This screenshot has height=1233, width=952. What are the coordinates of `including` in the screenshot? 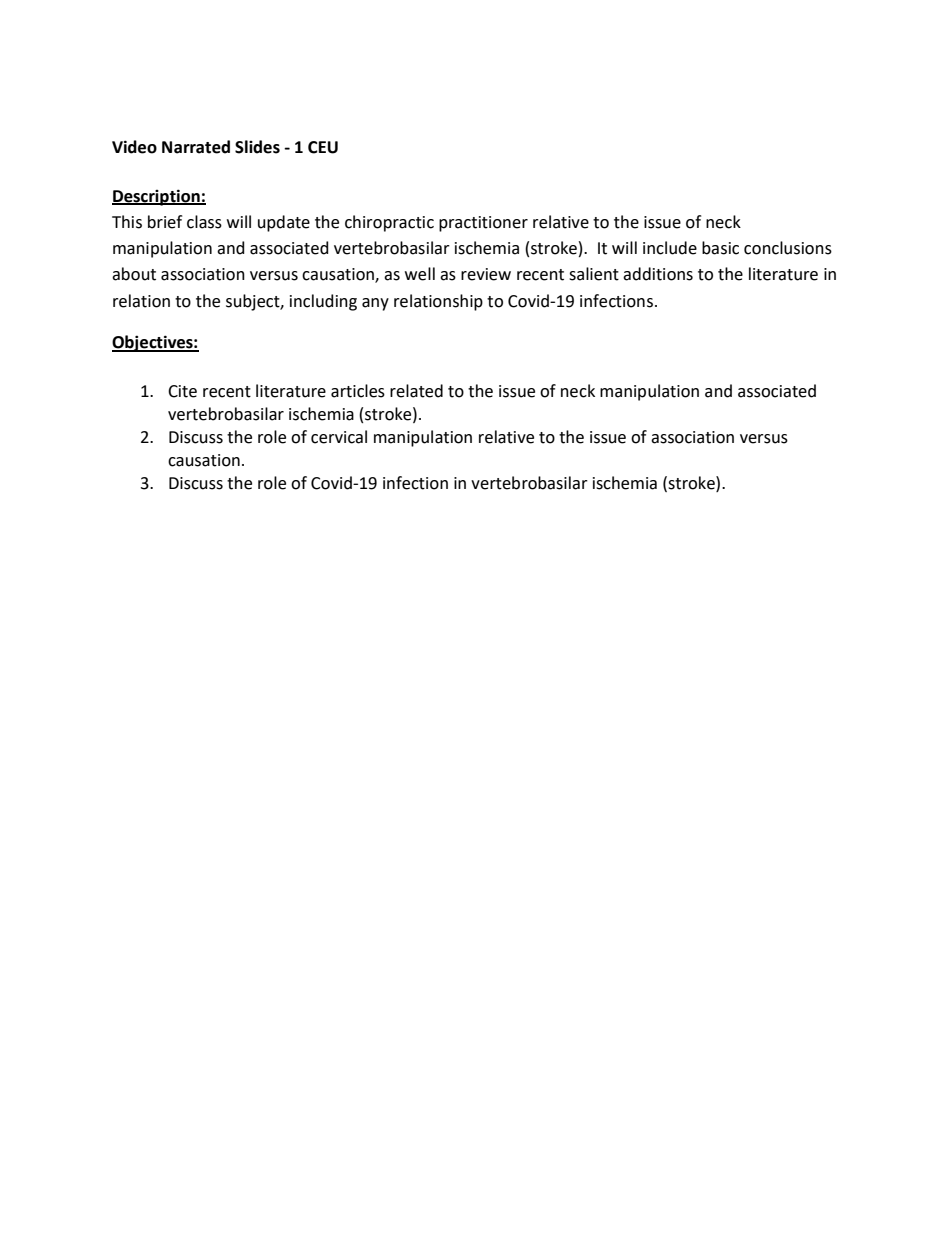 It's located at (323, 302).
